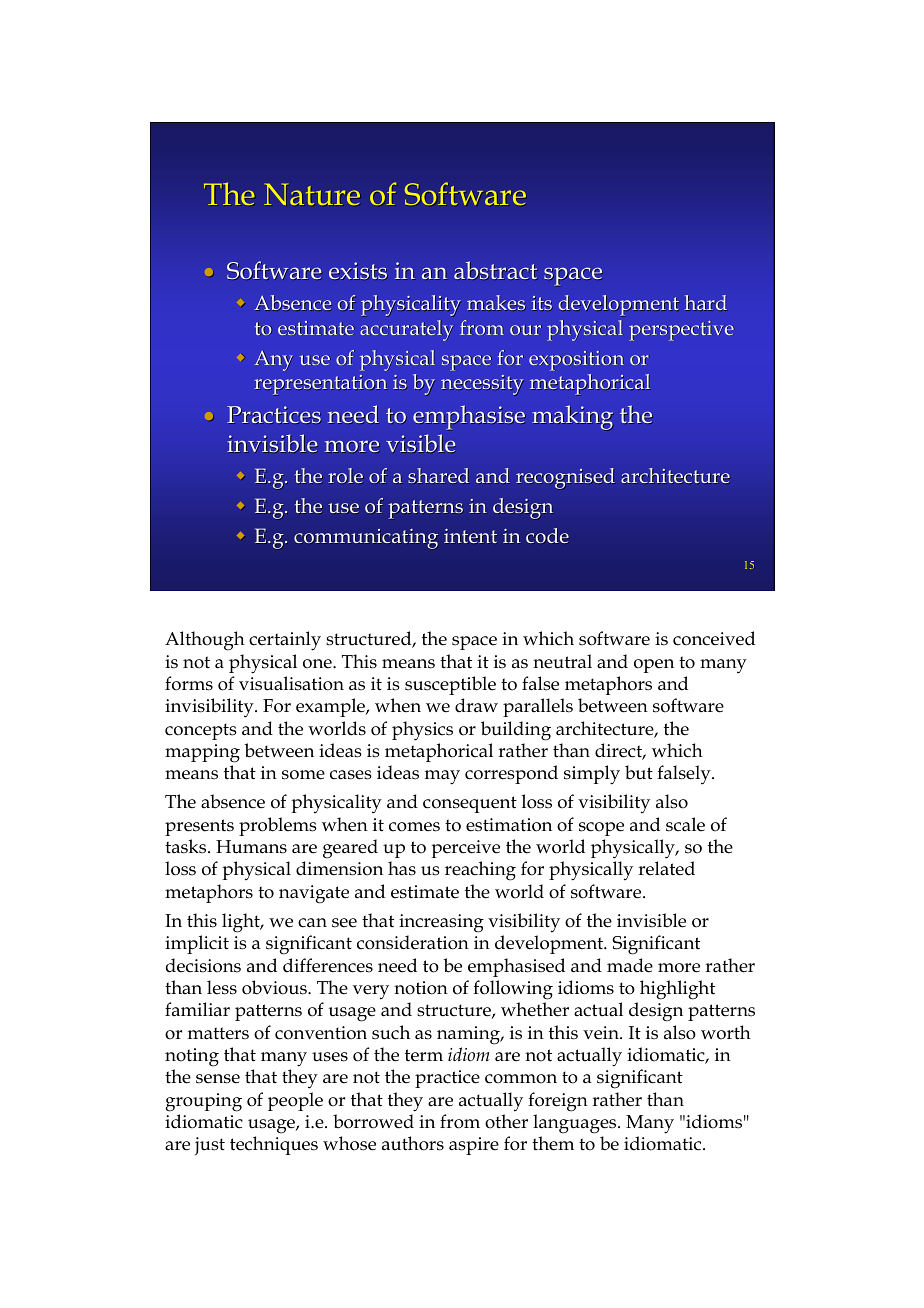 The width and height of the screenshot is (924, 1308). I want to click on some, so click(303, 775).
